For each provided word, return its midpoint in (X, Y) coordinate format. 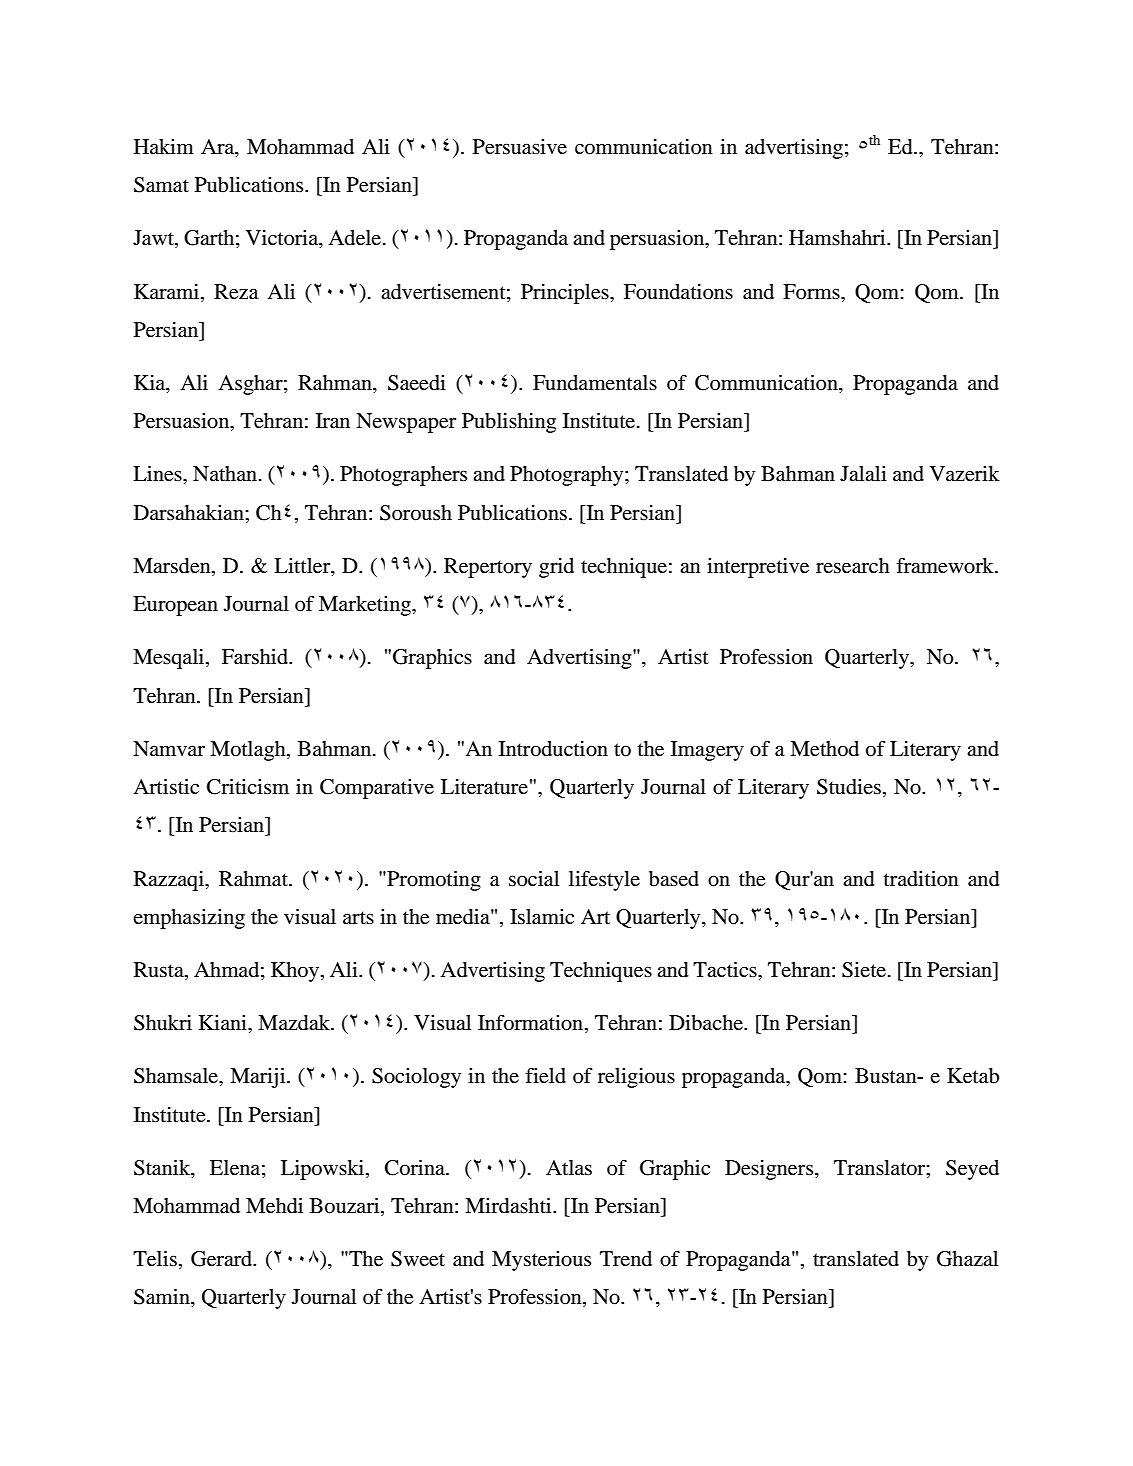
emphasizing (189, 919)
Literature (484, 787)
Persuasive (520, 147)
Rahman (336, 383)
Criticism (248, 787)
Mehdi (274, 1206)
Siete (864, 970)
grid (556, 568)
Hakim (164, 146)
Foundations (678, 292)
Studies (849, 787)
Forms (812, 292)
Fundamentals (595, 383)
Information (532, 1024)
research (853, 566)
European (175, 606)
